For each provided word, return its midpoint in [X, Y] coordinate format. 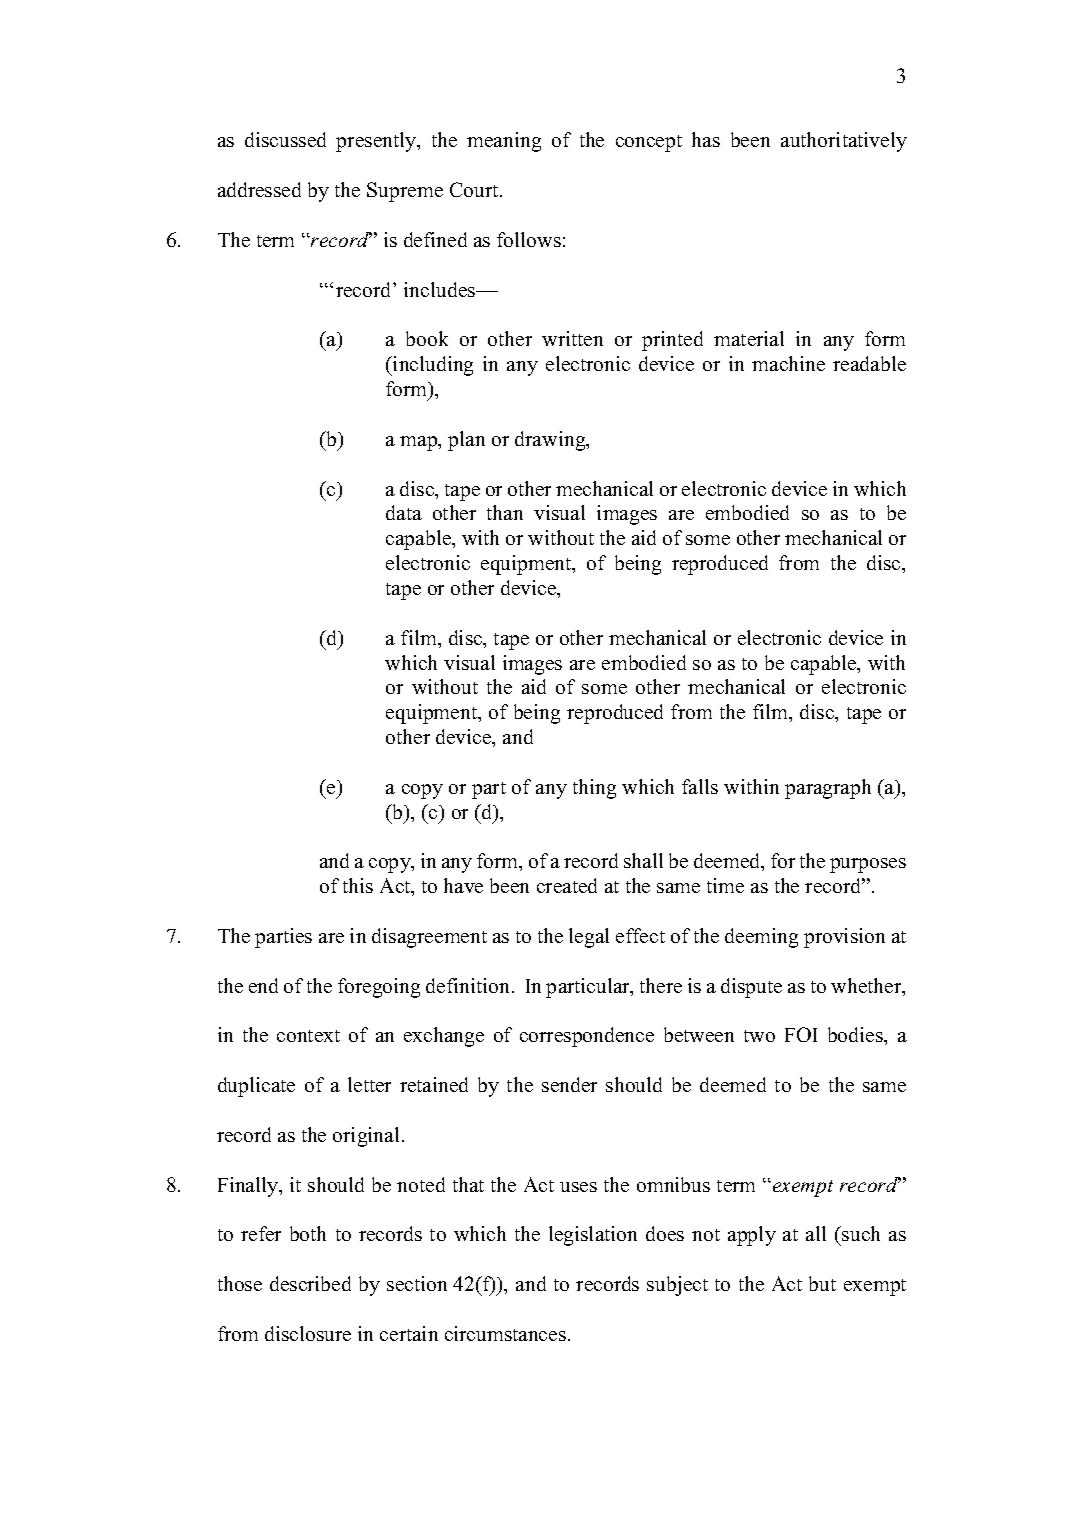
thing [594, 789]
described [310, 1283]
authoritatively [844, 142]
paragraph [828, 789]
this [358, 885]
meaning [504, 142]
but [822, 1283]
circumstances [505, 1333]
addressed [259, 189]
